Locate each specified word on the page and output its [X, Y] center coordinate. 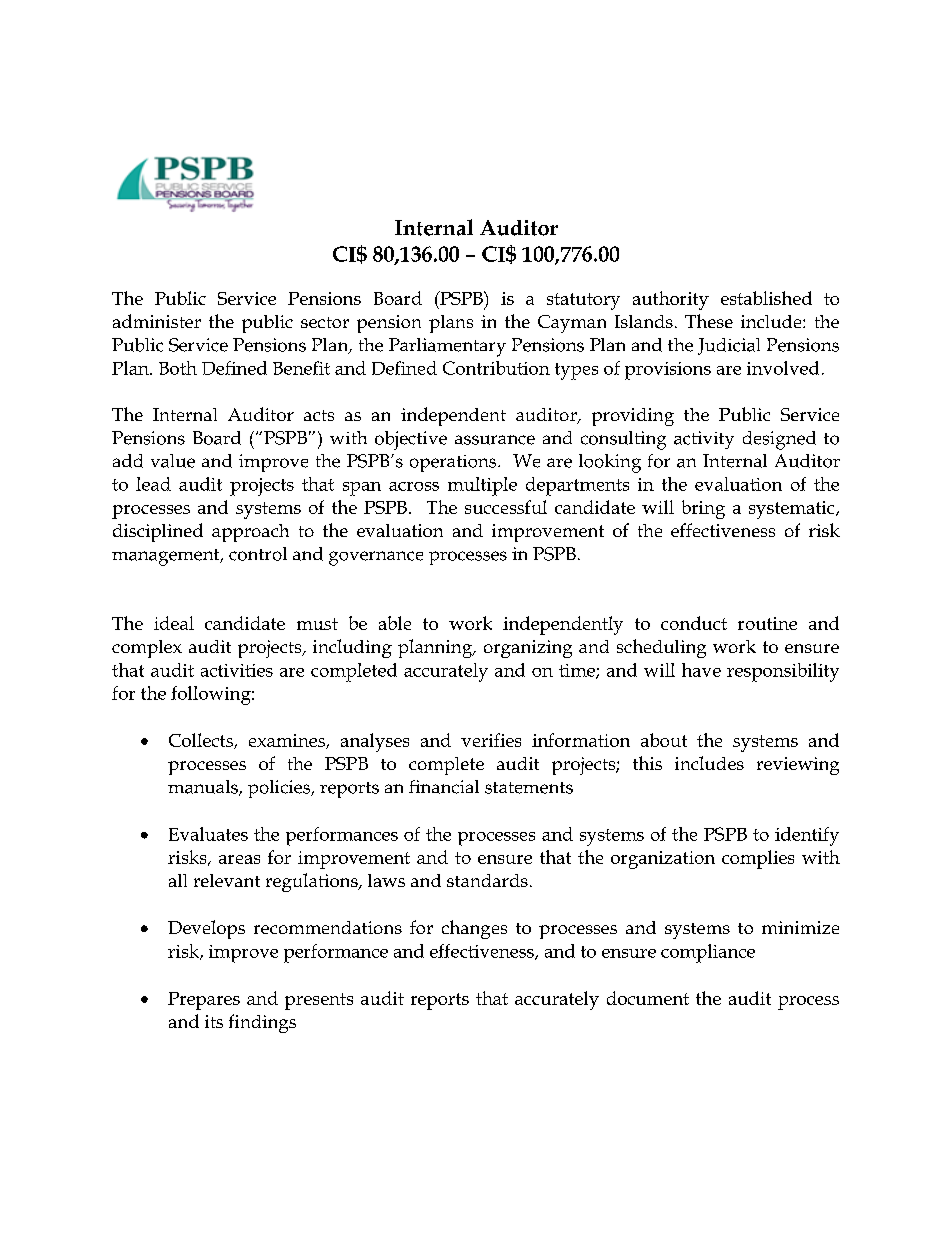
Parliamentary [447, 347]
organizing [528, 649]
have [701, 670]
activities [237, 670]
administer [157, 321]
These [709, 321]
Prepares [204, 1001]
